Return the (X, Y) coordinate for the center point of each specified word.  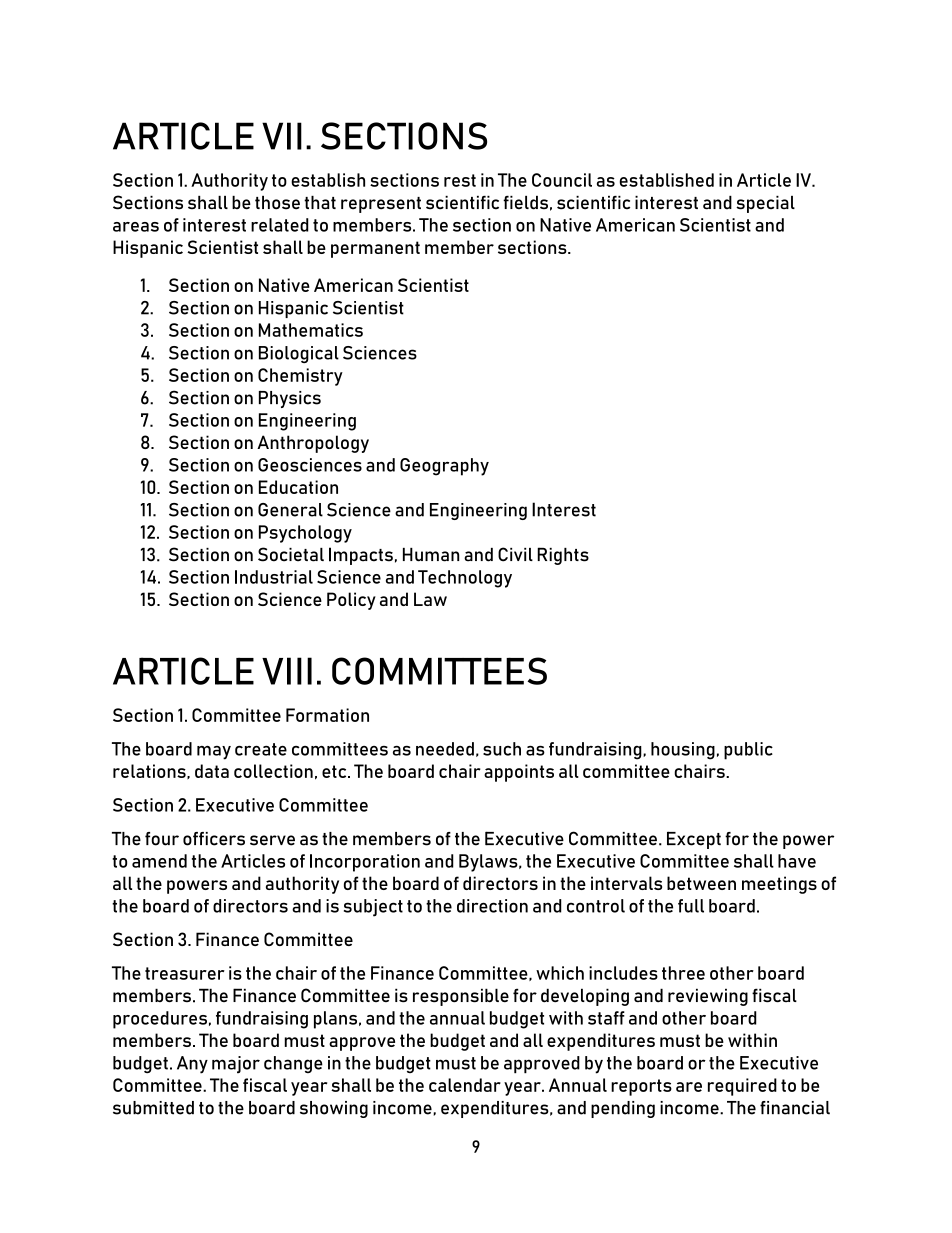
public (748, 751)
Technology (465, 579)
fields (525, 203)
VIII (287, 671)
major (236, 1064)
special (765, 204)
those (277, 203)
